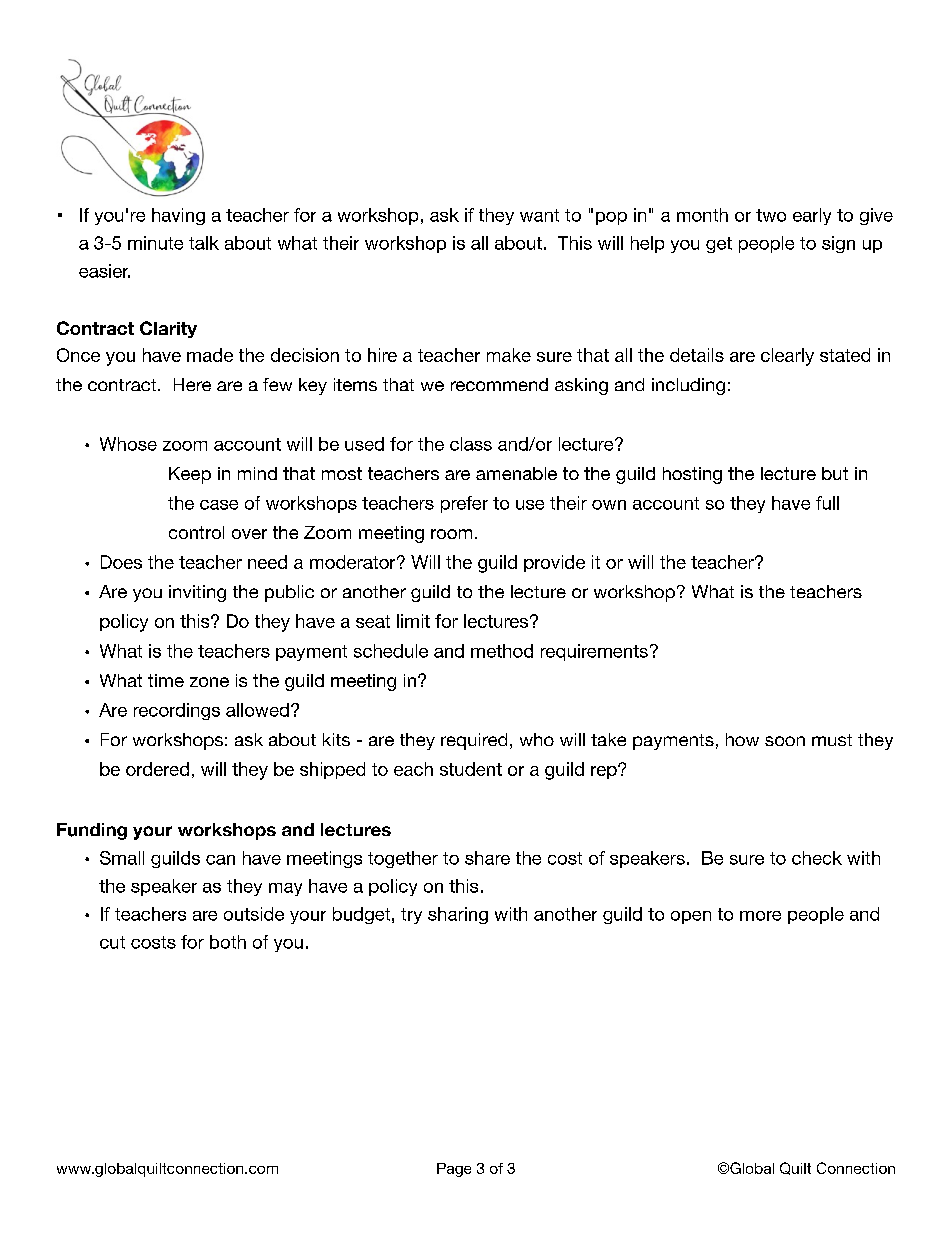  Describe the element at coordinates (785, 741) in the screenshot. I see `soon` at that location.
